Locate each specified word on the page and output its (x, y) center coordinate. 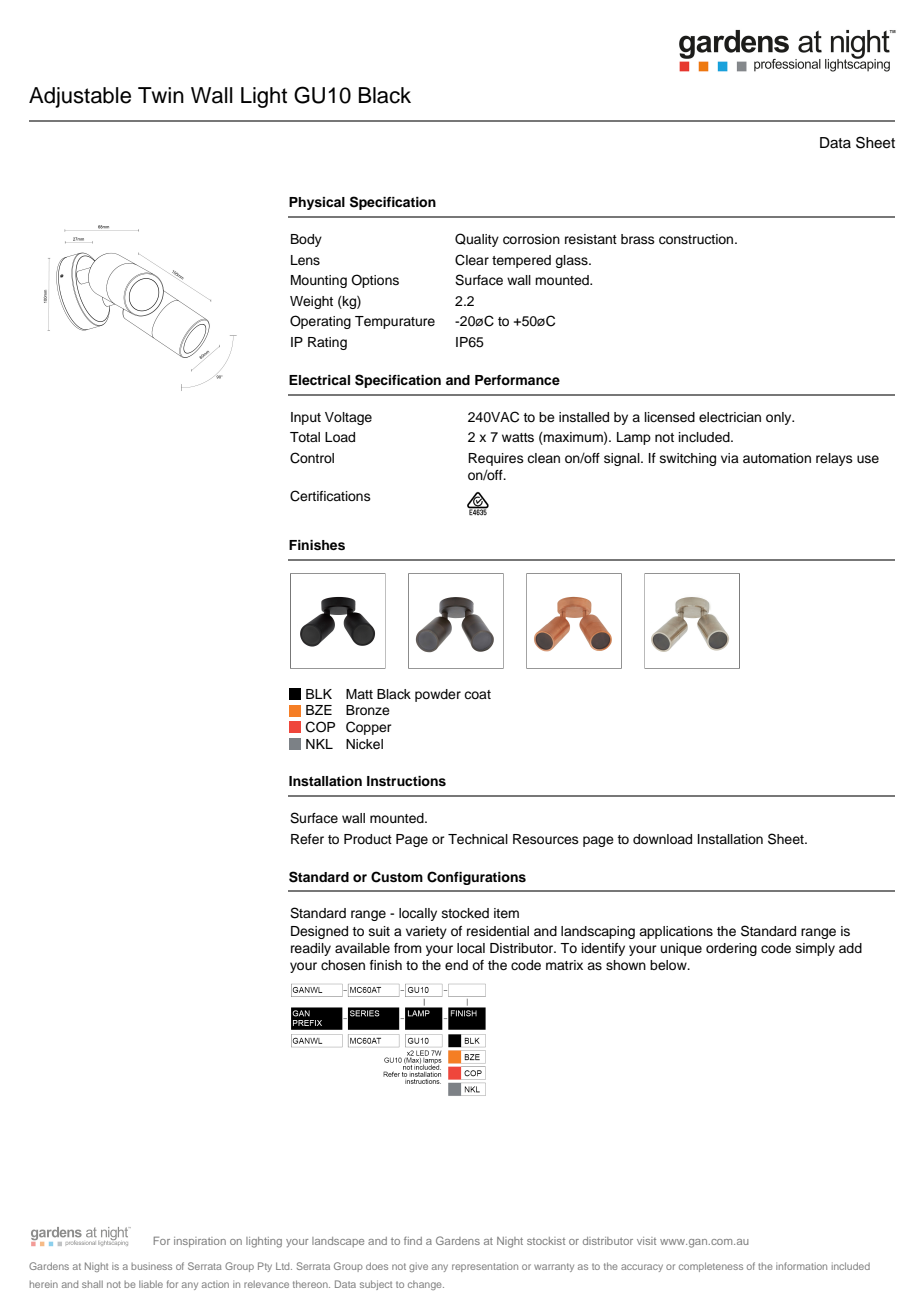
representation (485, 1267)
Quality (477, 240)
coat (477, 694)
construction (697, 239)
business (151, 1266)
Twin (161, 95)
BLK (319, 694)
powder (438, 695)
